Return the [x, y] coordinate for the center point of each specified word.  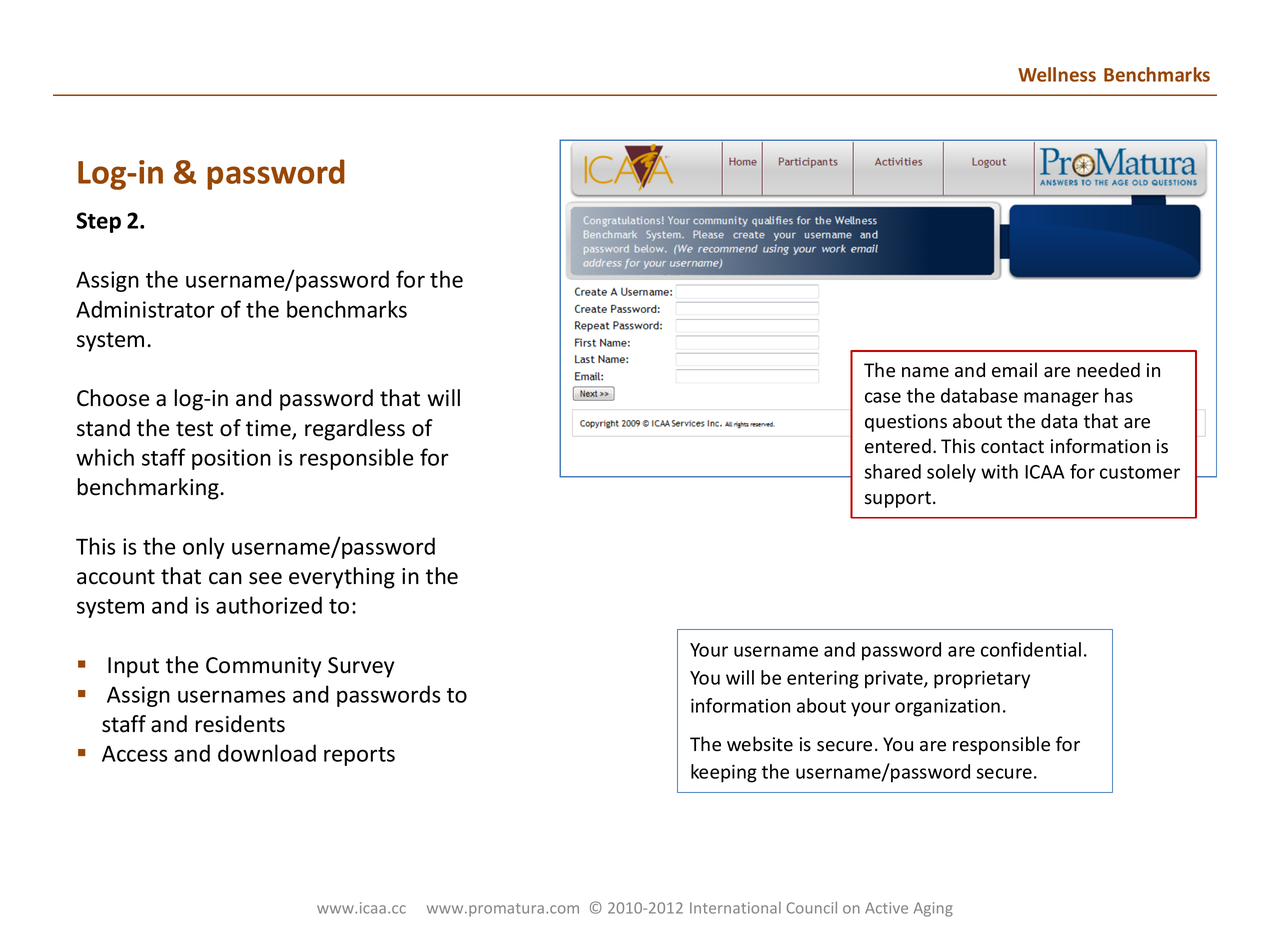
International [735, 908]
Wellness [1057, 74]
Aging [933, 909]
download [267, 753]
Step [98, 222]
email [1014, 370]
